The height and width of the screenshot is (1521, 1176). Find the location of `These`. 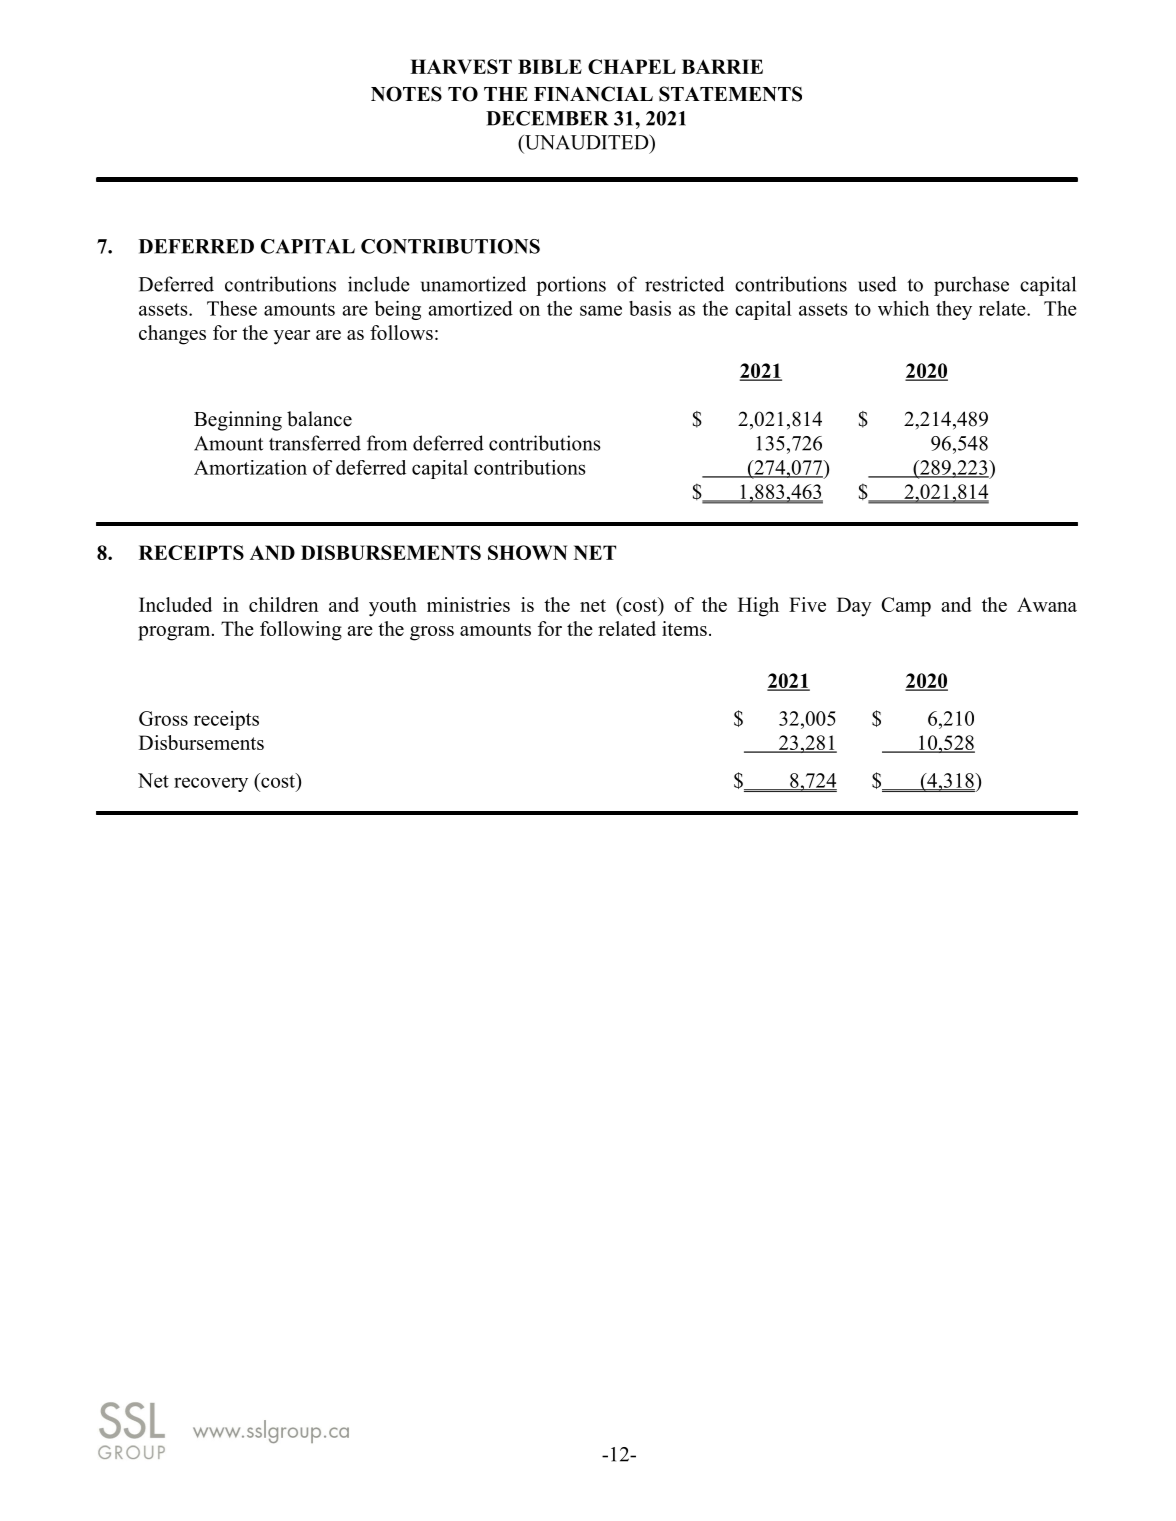

These is located at coordinates (232, 308).
